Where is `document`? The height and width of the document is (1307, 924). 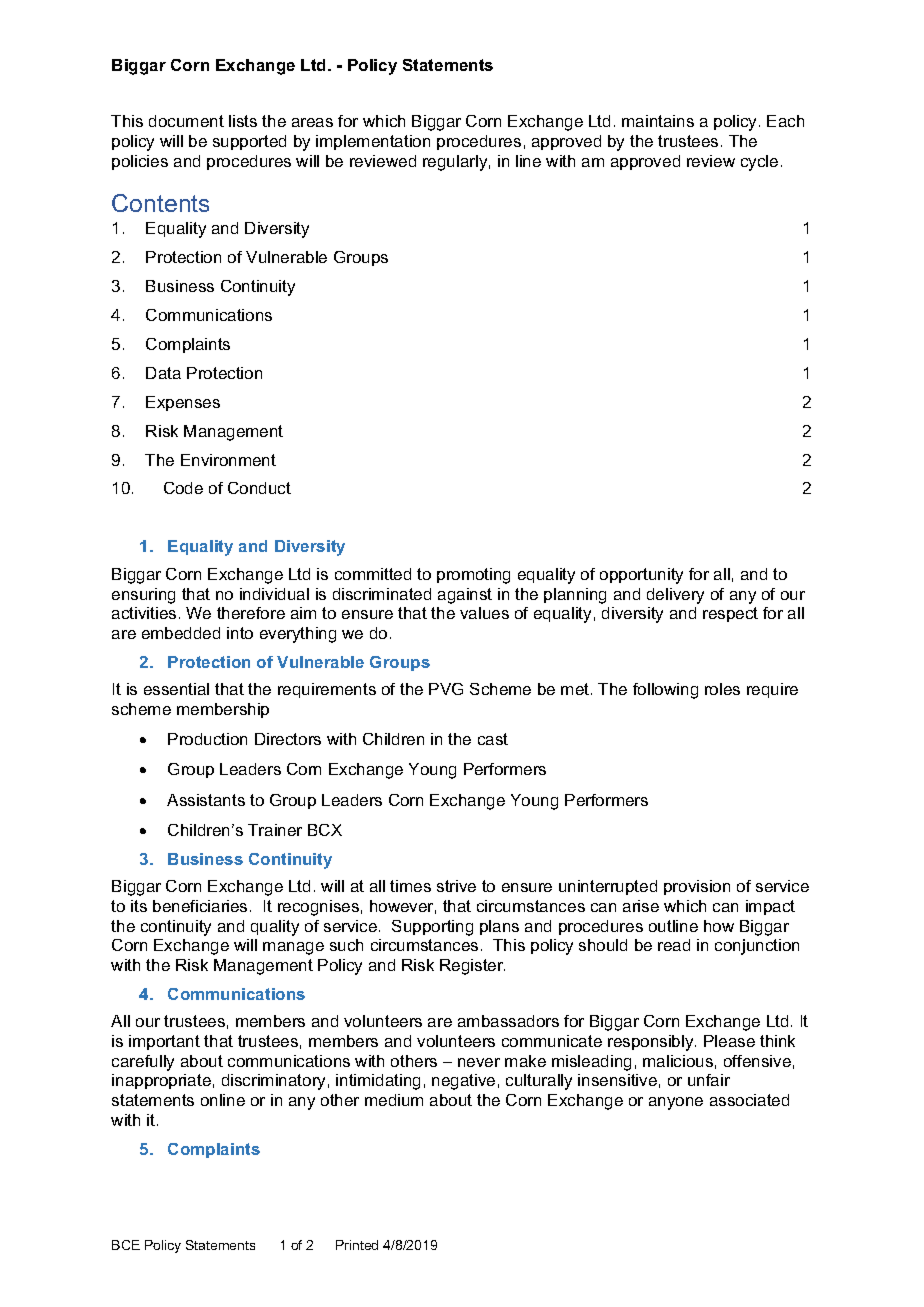
document is located at coordinates (186, 121).
